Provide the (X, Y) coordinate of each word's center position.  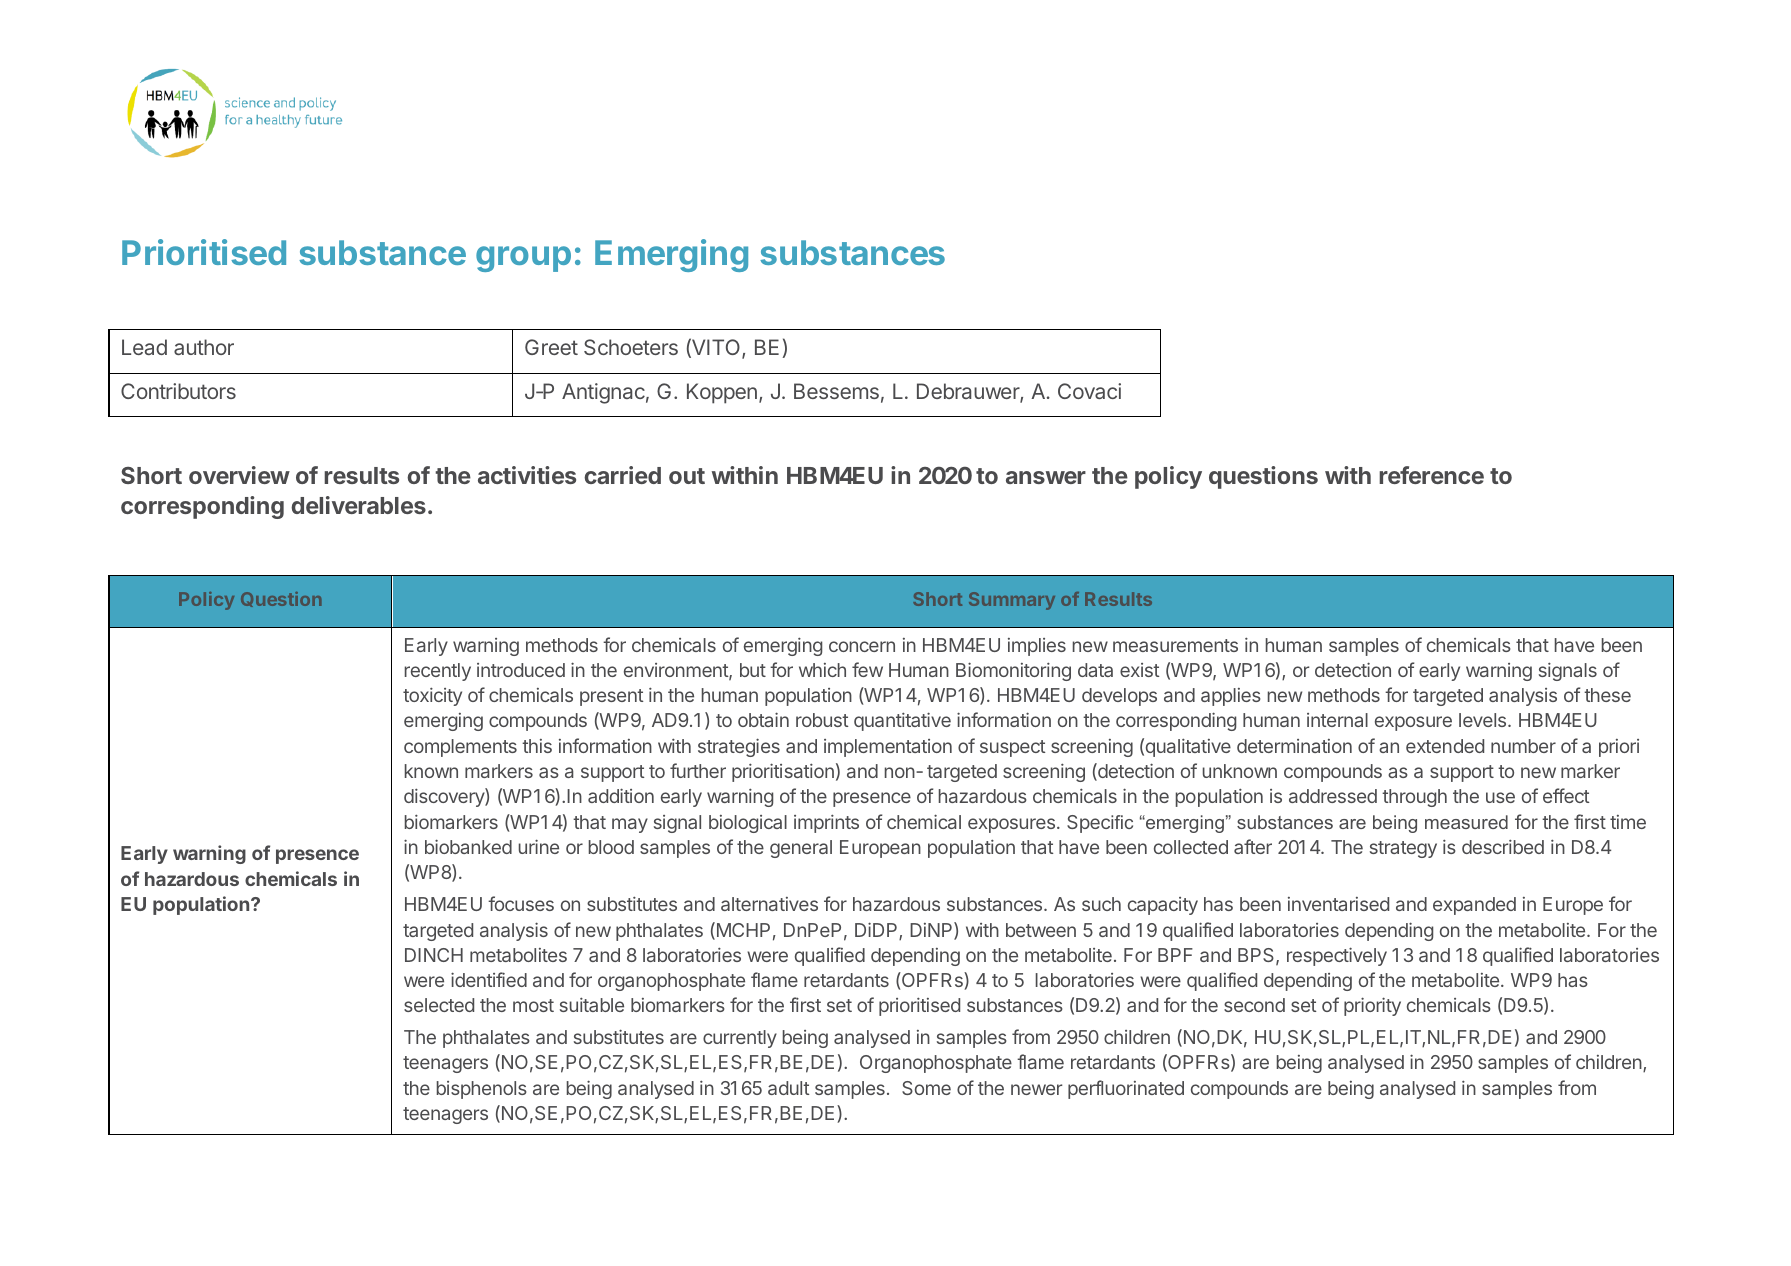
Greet (551, 347)
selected (439, 1005)
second (1254, 1005)
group (523, 259)
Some (926, 1088)
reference (1431, 475)
